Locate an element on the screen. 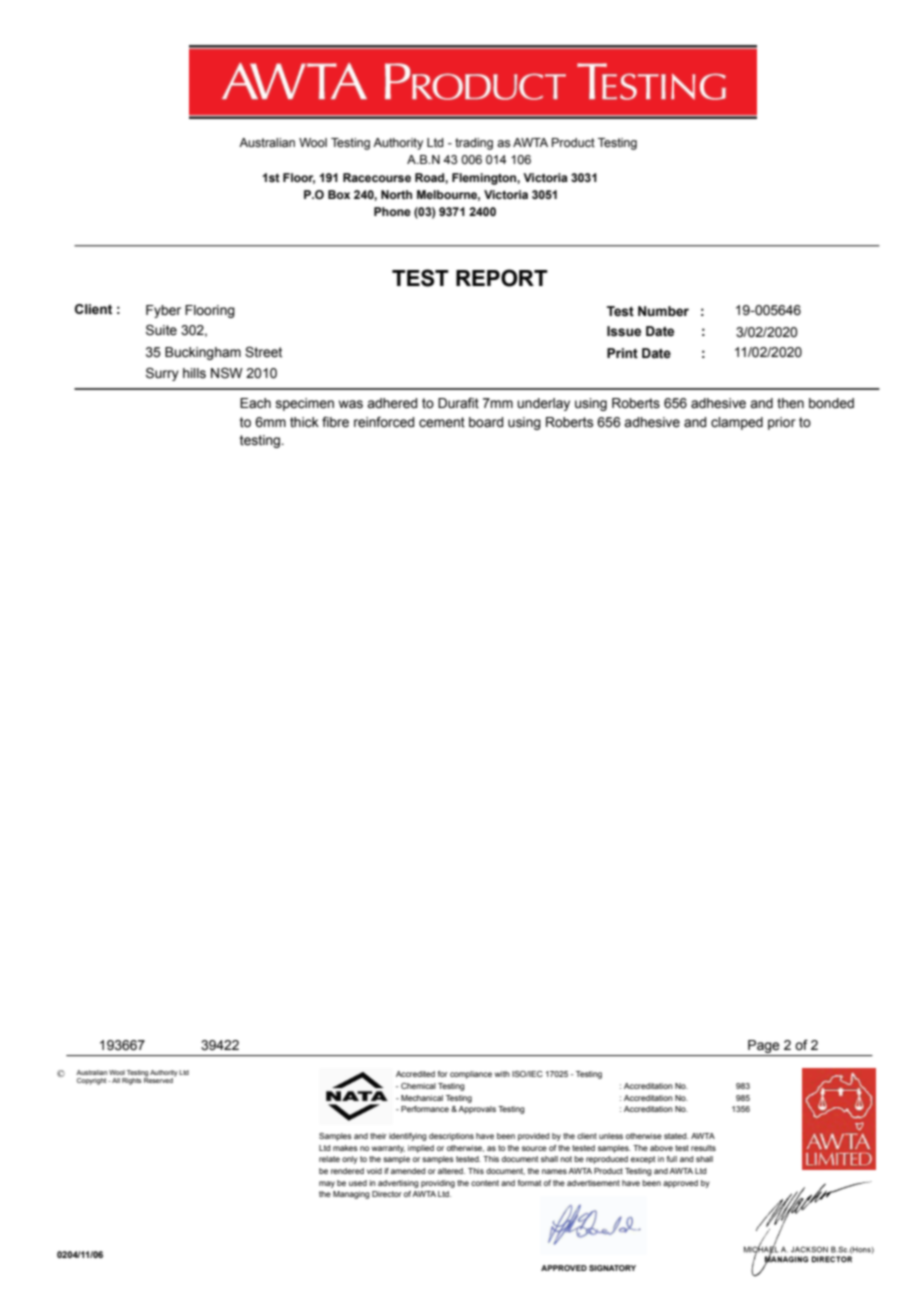 The image size is (924, 1307). compliance is located at coordinates (471, 1075).
